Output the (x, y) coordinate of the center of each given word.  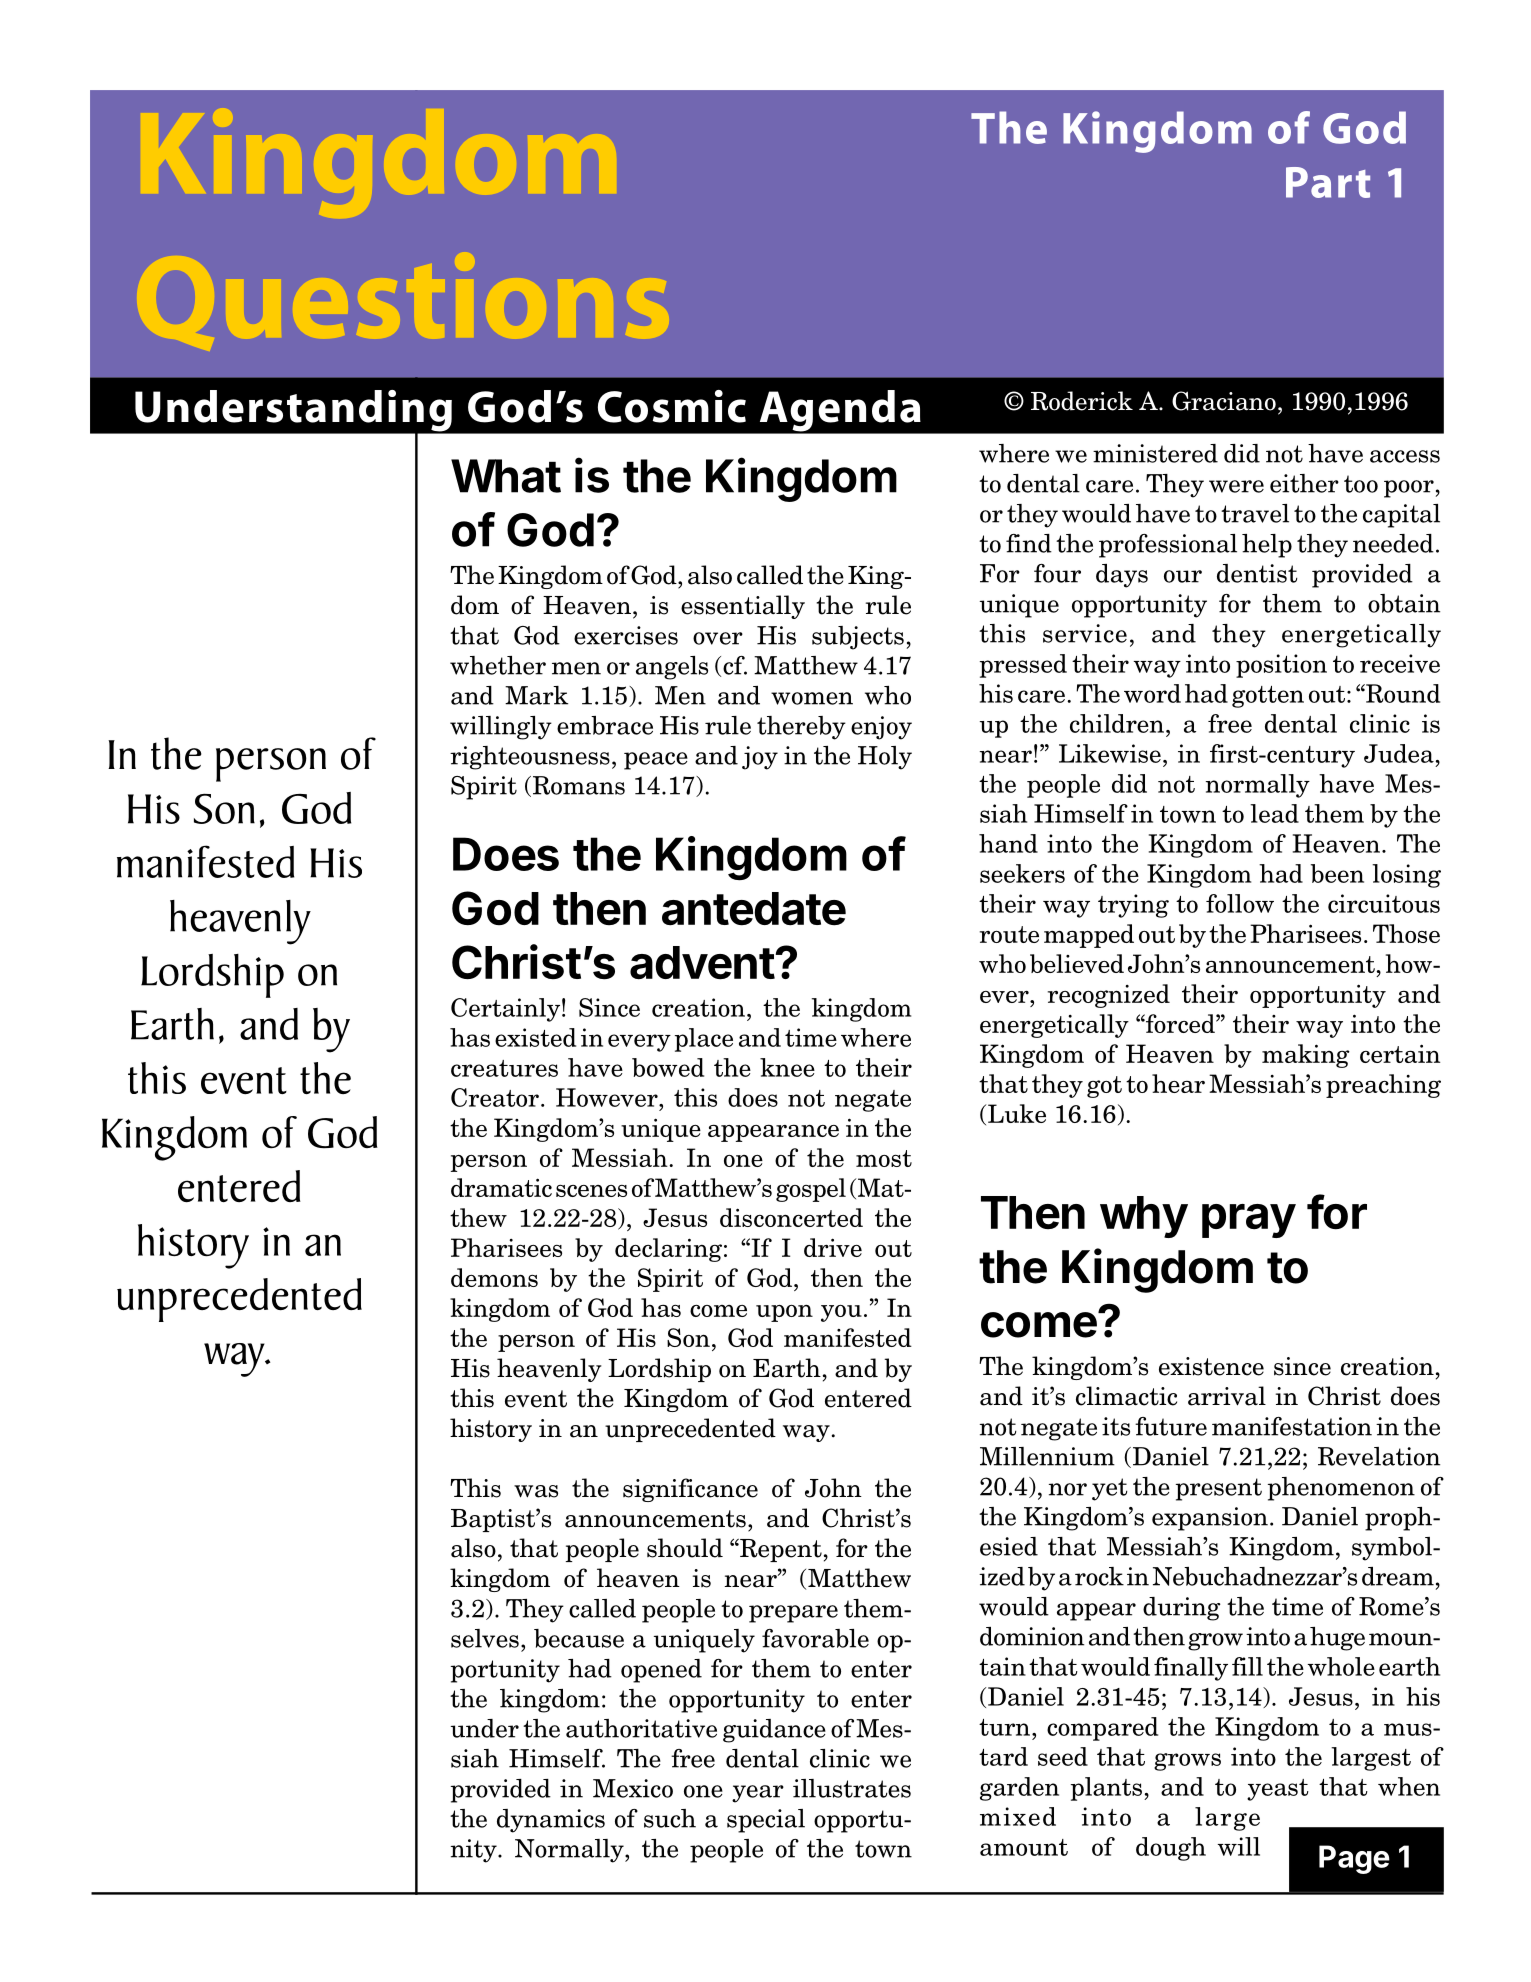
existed (535, 1037)
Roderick (1082, 401)
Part (1328, 182)
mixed (1018, 1816)
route (1009, 934)
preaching (1383, 1086)
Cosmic (672, 406)
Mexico (633, 1788)
